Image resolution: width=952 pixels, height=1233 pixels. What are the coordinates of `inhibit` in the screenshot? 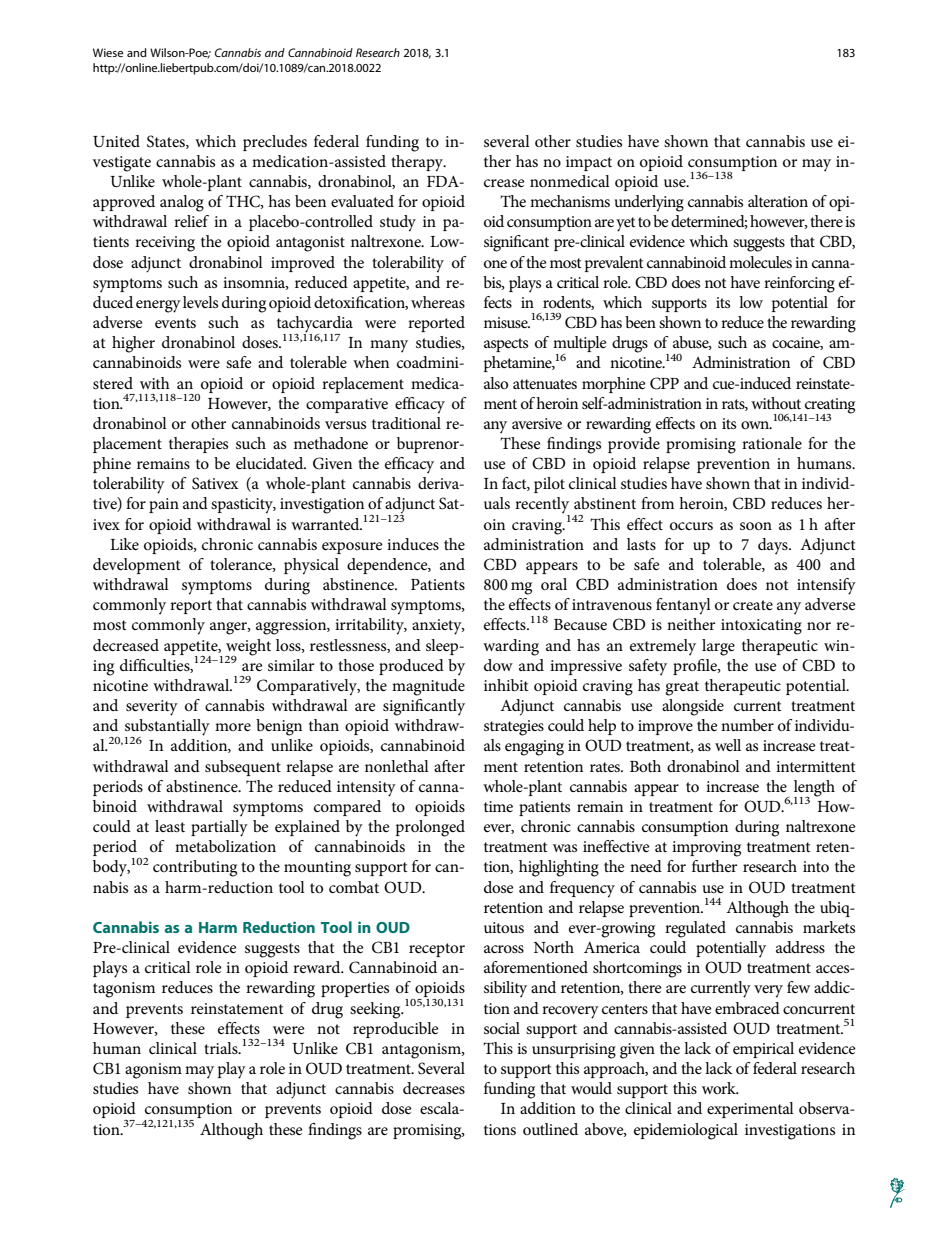 It's located at (506, 685).
